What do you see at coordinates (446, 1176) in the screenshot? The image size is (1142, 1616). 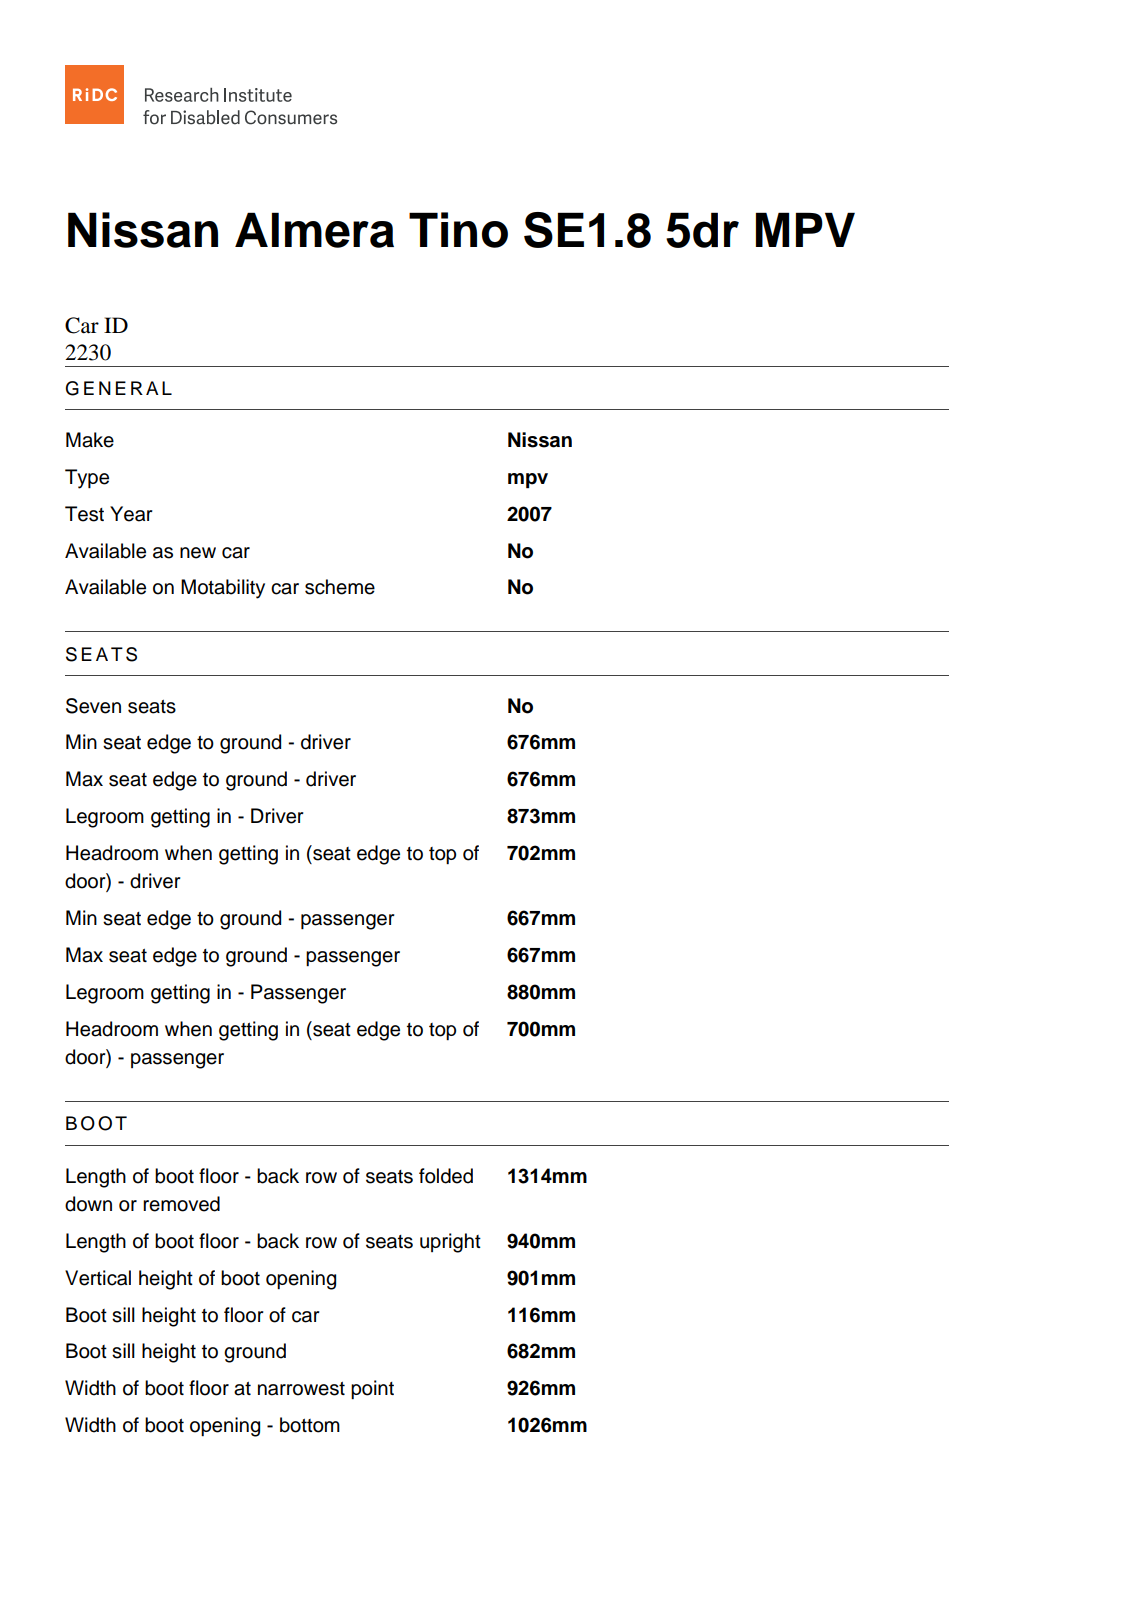 I see `folded` at bounding box center [446, 1176].
